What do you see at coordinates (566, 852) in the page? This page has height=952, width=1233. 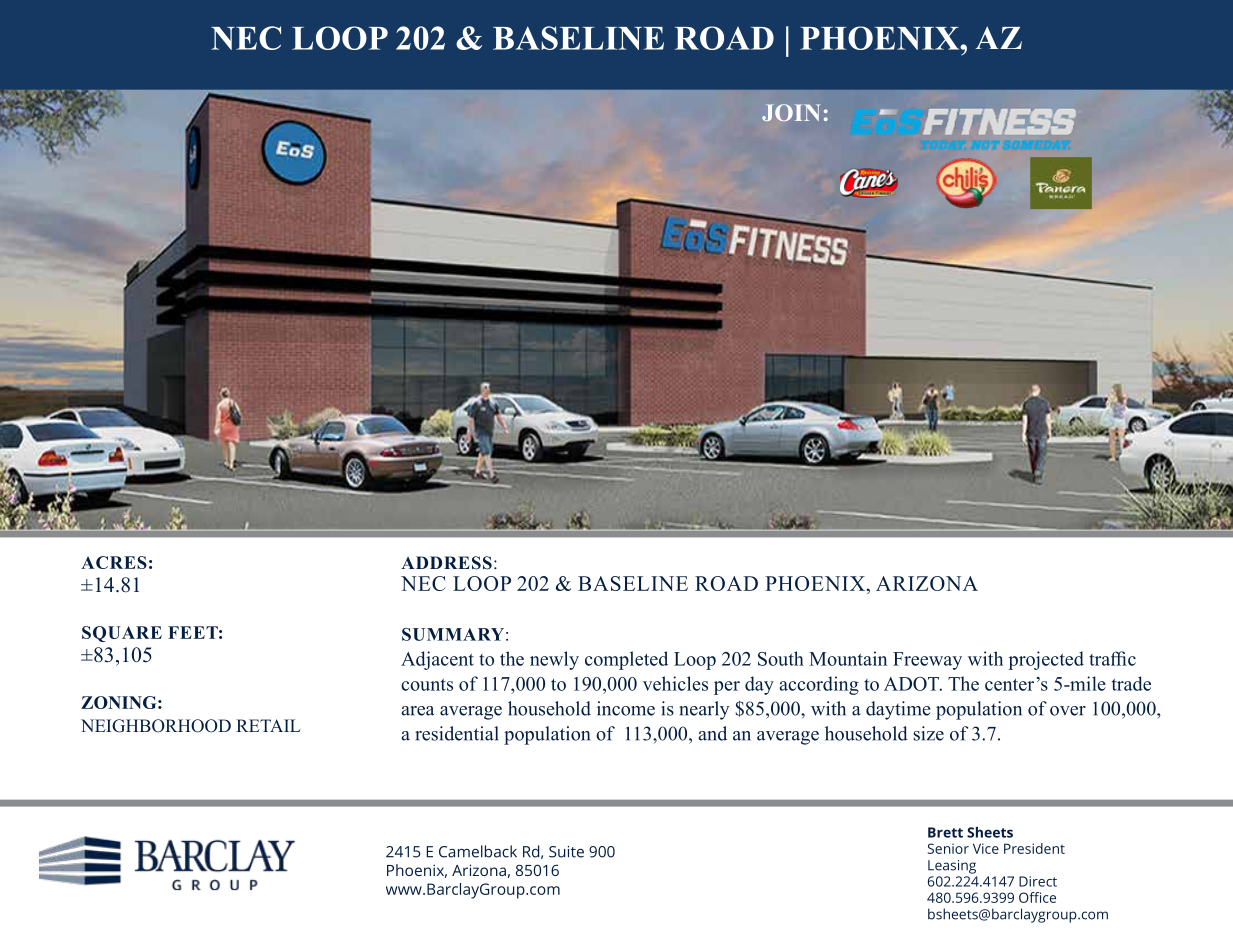 I see `Suite` at bounding box center [566, 852].
